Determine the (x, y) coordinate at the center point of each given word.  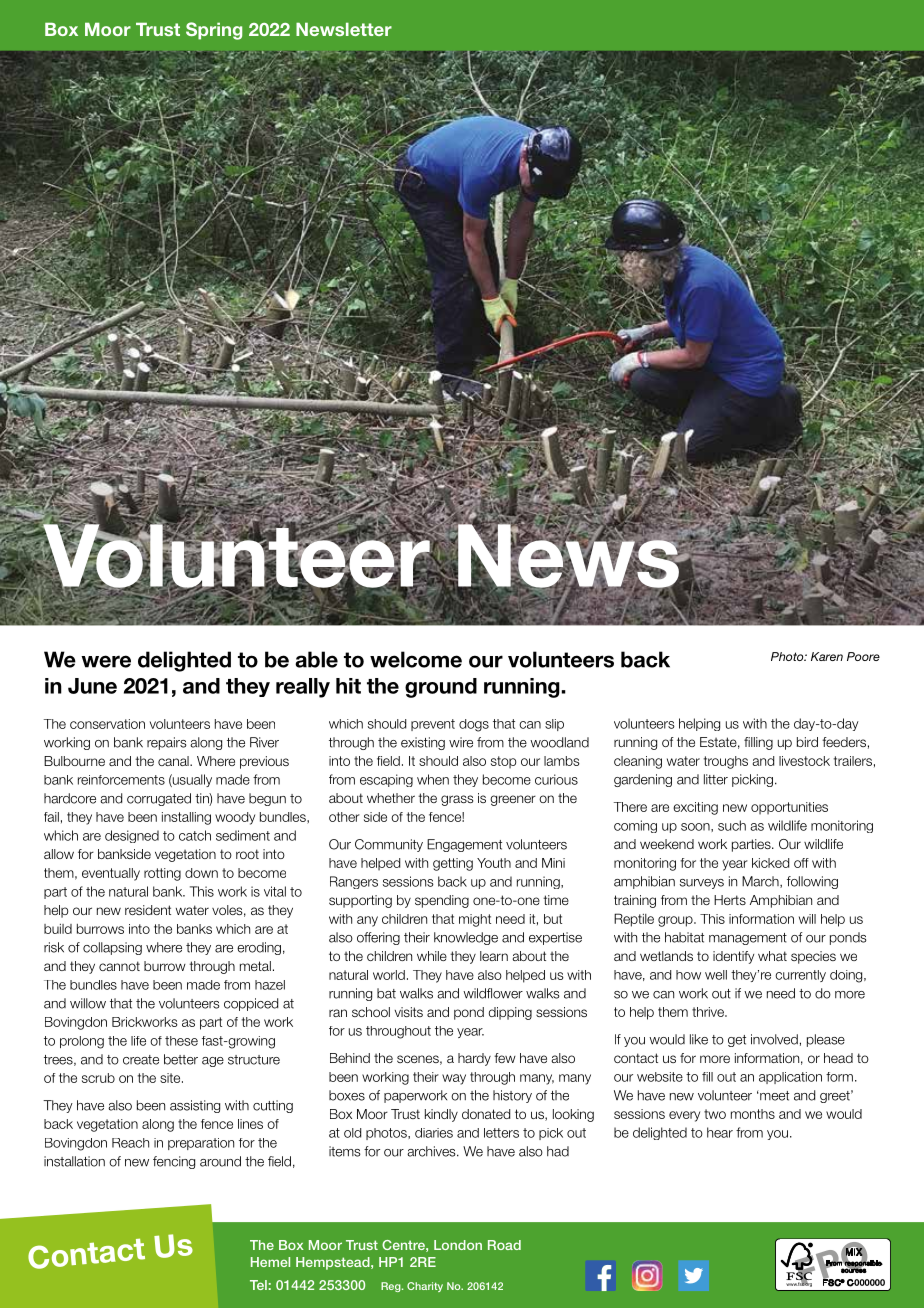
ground (441, 688)
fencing (174, 1162)
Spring (214, 31)
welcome (416, 659)
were (106, 661)
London (458, 1245)
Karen (827, 656)
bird (807, 742)
